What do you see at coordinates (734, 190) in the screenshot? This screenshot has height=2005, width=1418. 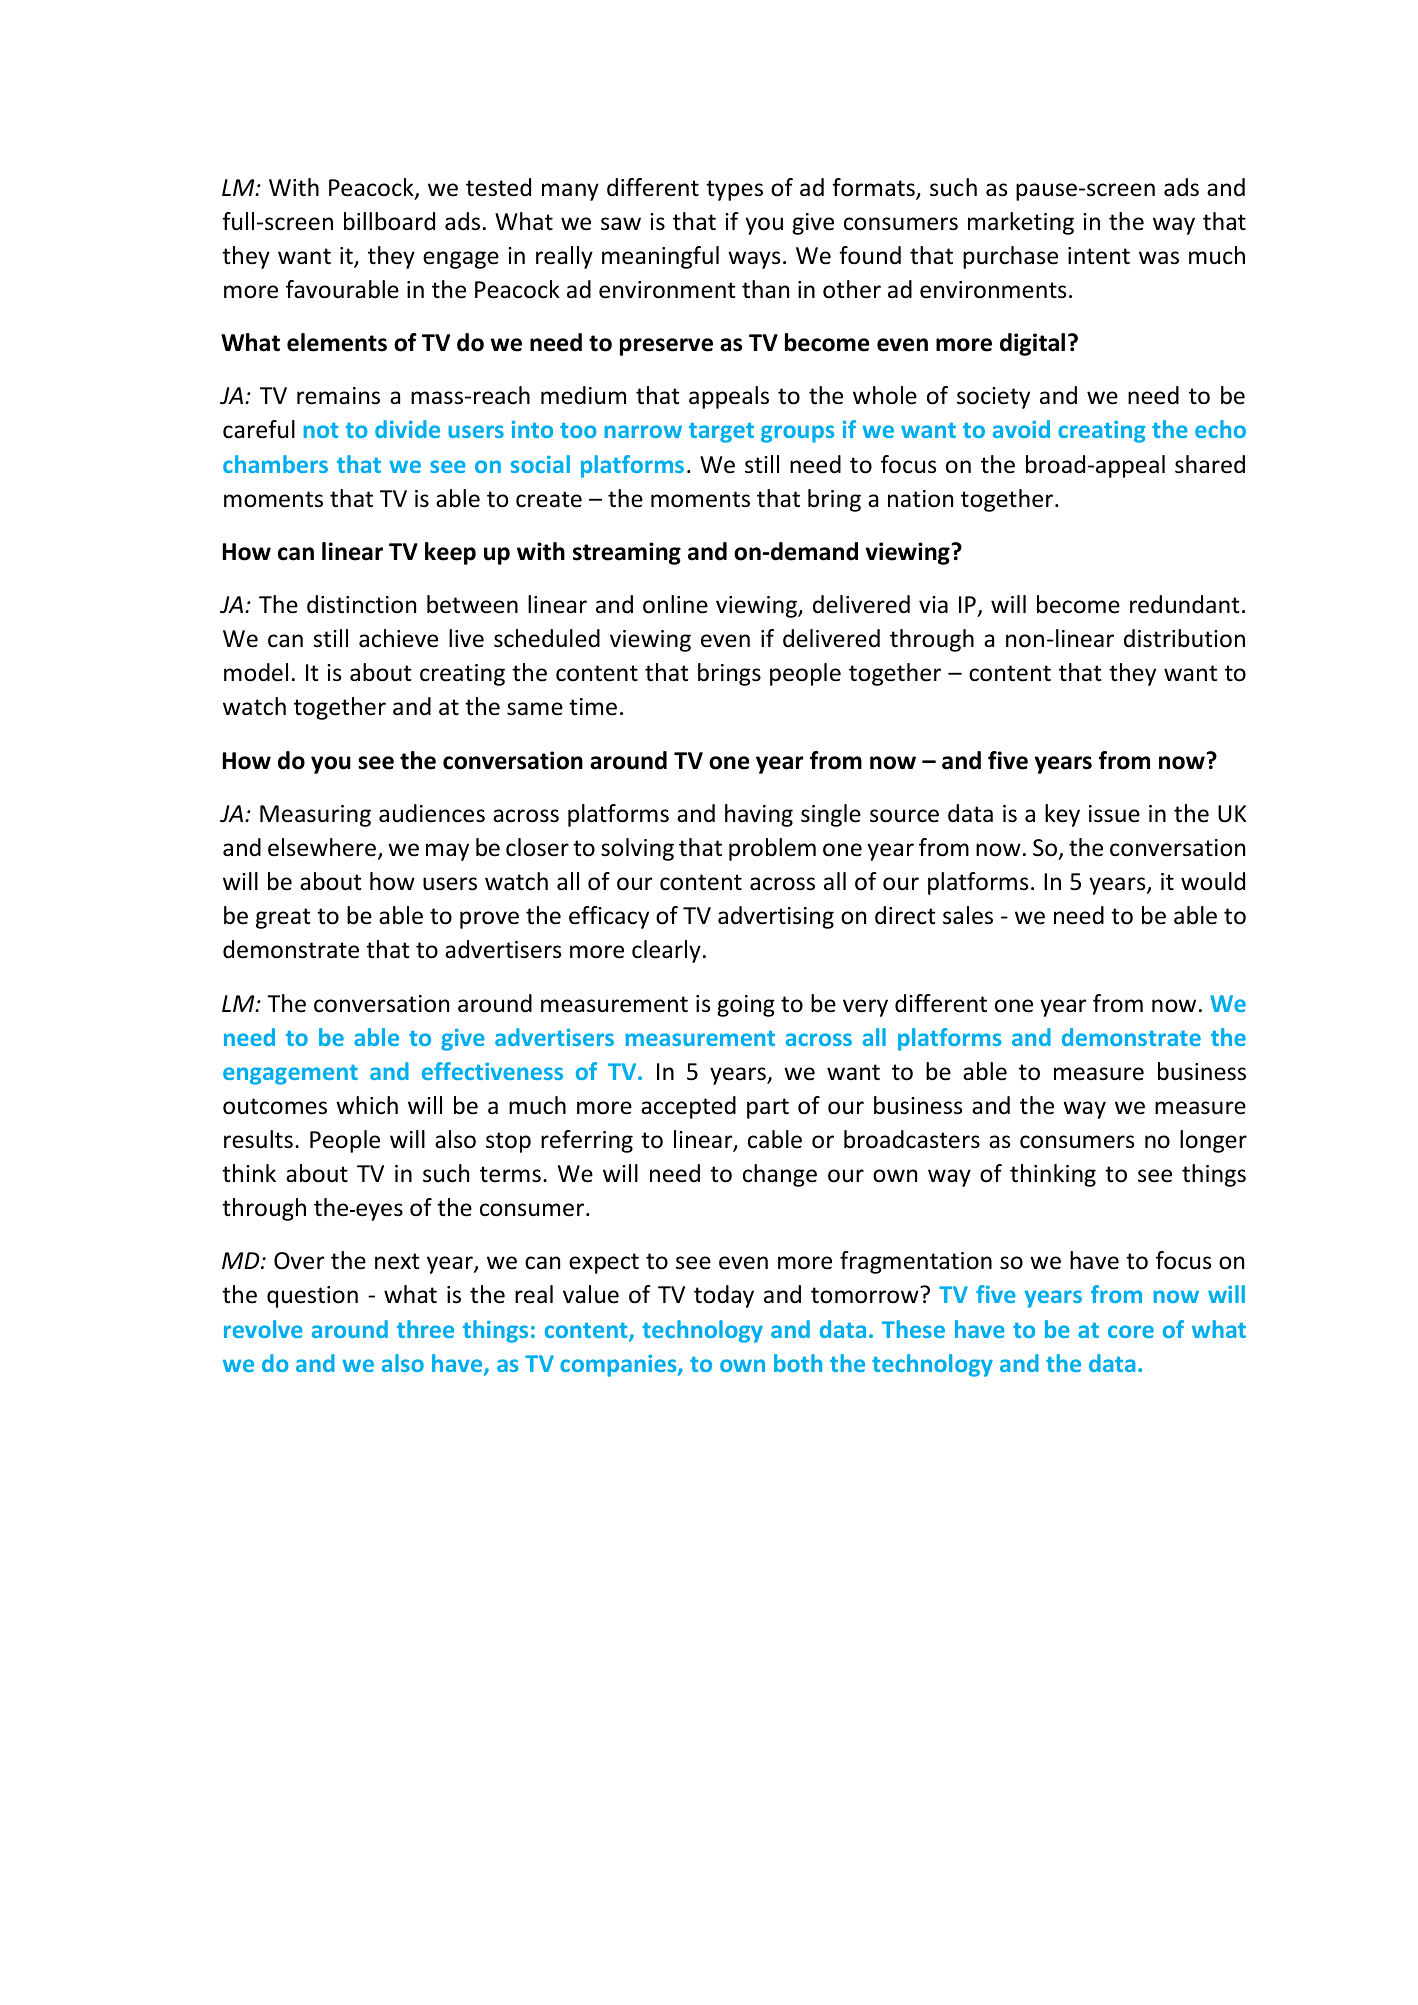 I see `types` at bounding box center [734, 190].
